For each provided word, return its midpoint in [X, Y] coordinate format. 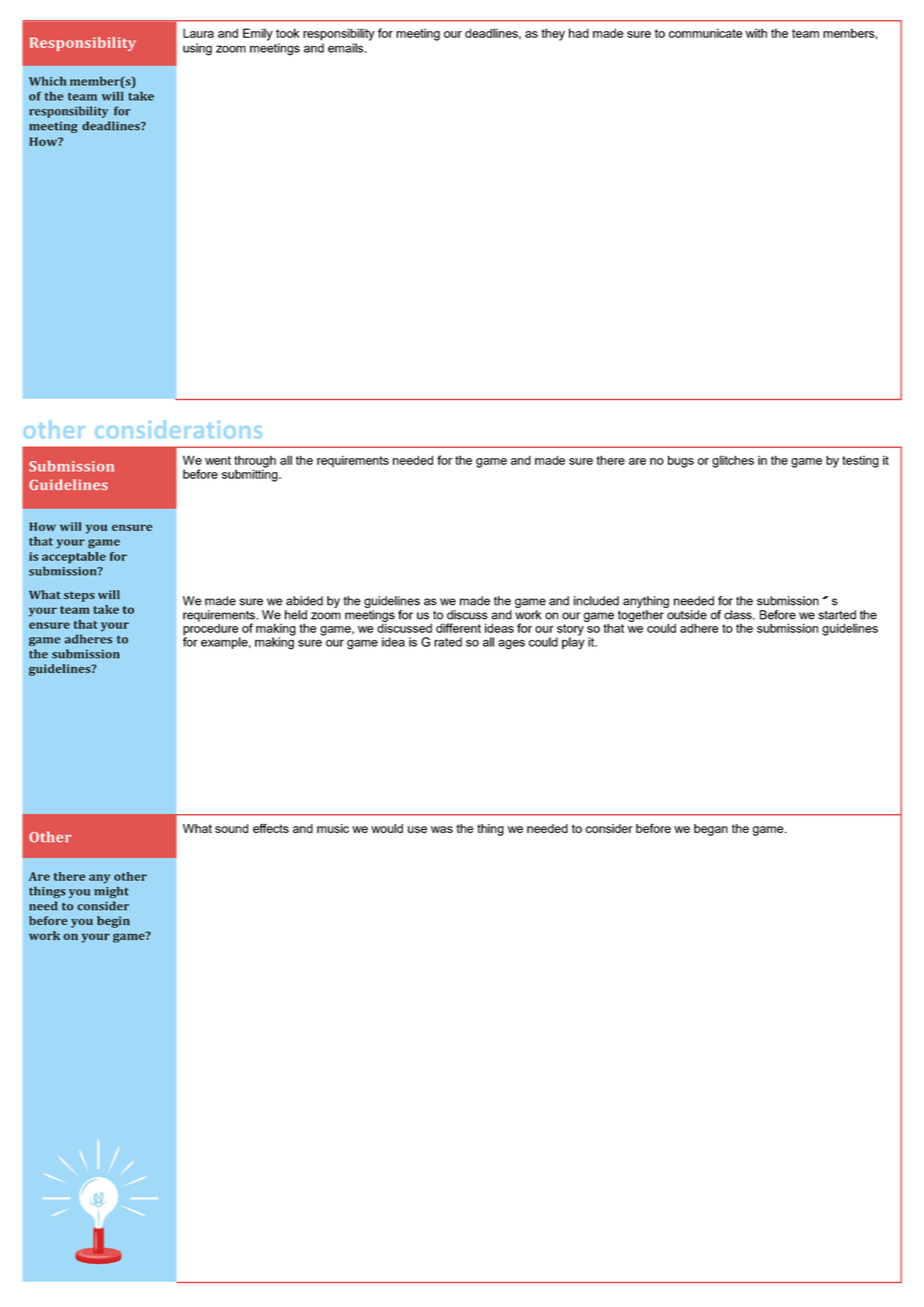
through [255, 462]
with [756, 33]
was [442, 829]
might [111, 892]
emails [347, 48]
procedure [211, 629]
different [458, 628]
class [739, 615]
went [218, 460]
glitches [733, 461]
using [197, 49]
